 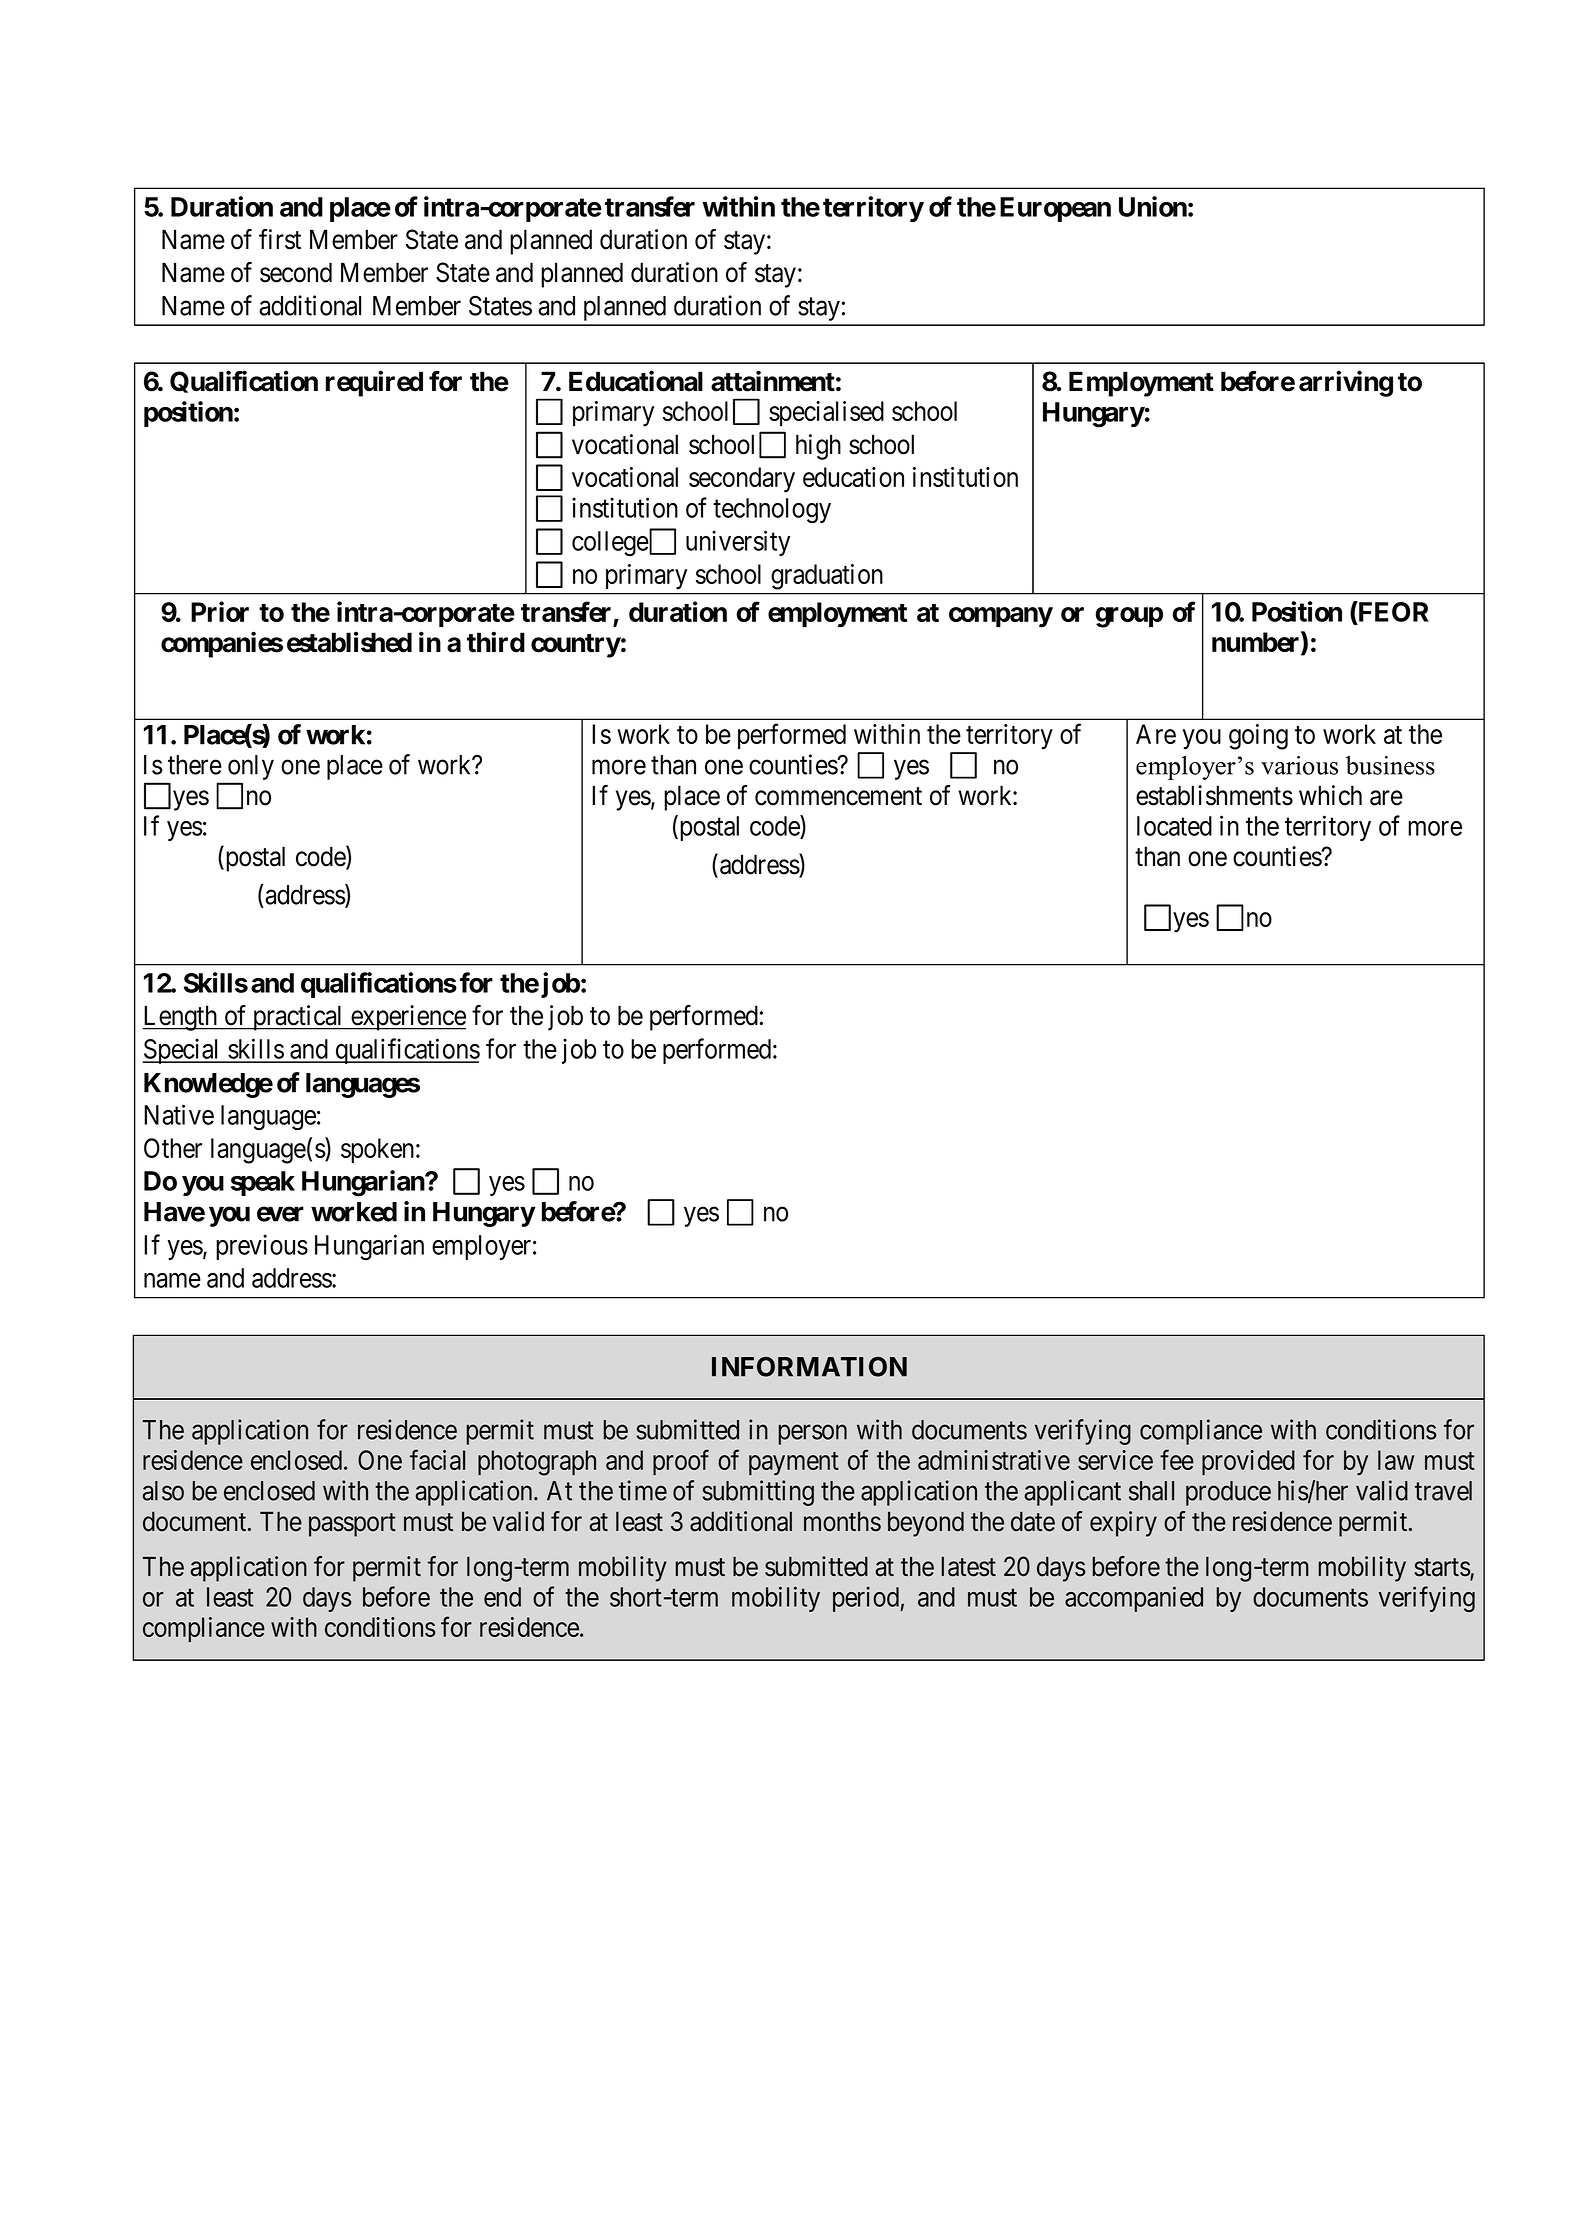 What do you see at coordinates (1174, 826) in the screenshot?
I see `located` at bounding box center [1174, 826].
